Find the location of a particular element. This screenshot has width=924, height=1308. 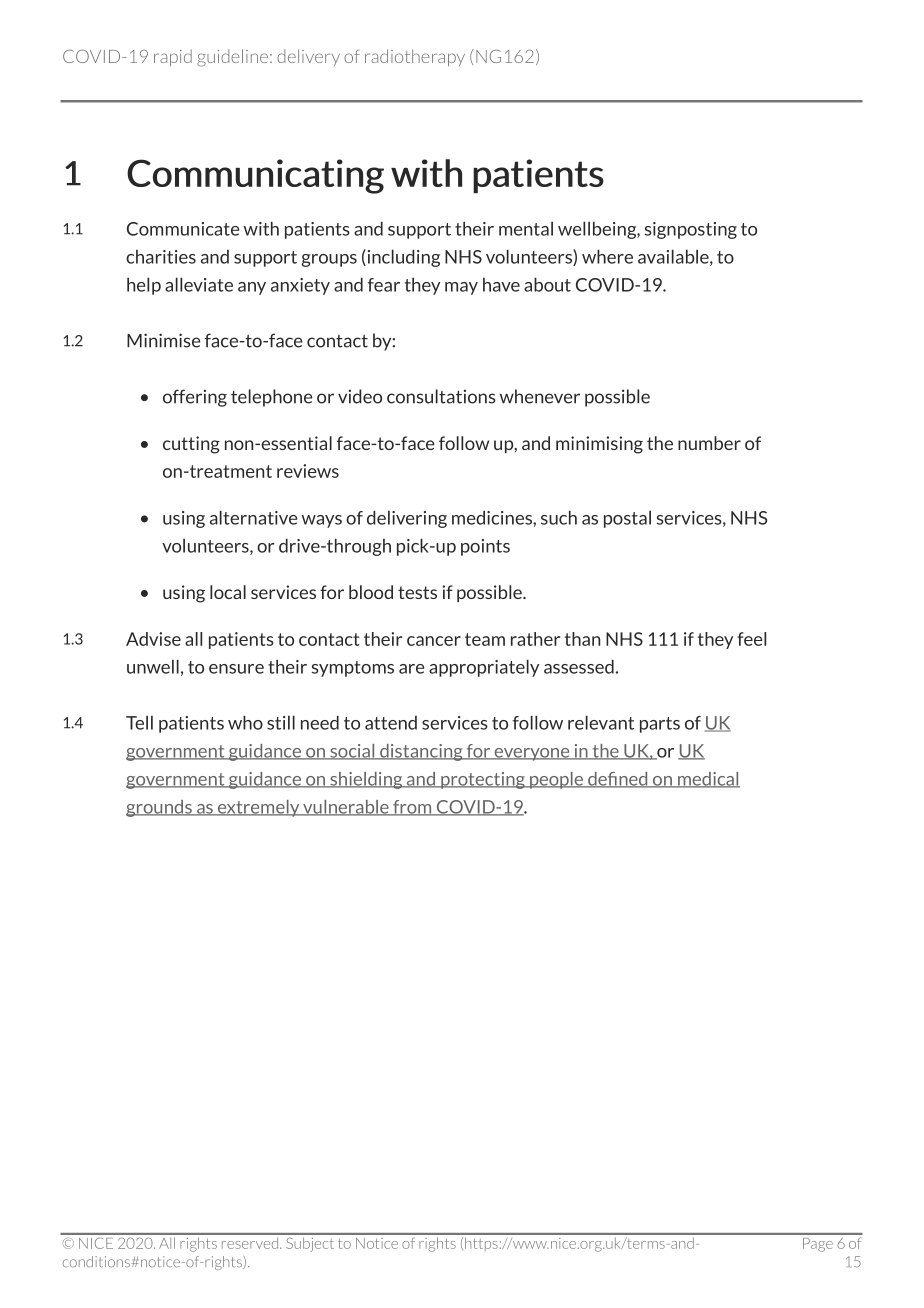

extremely is located at coordinates (259, 808).
